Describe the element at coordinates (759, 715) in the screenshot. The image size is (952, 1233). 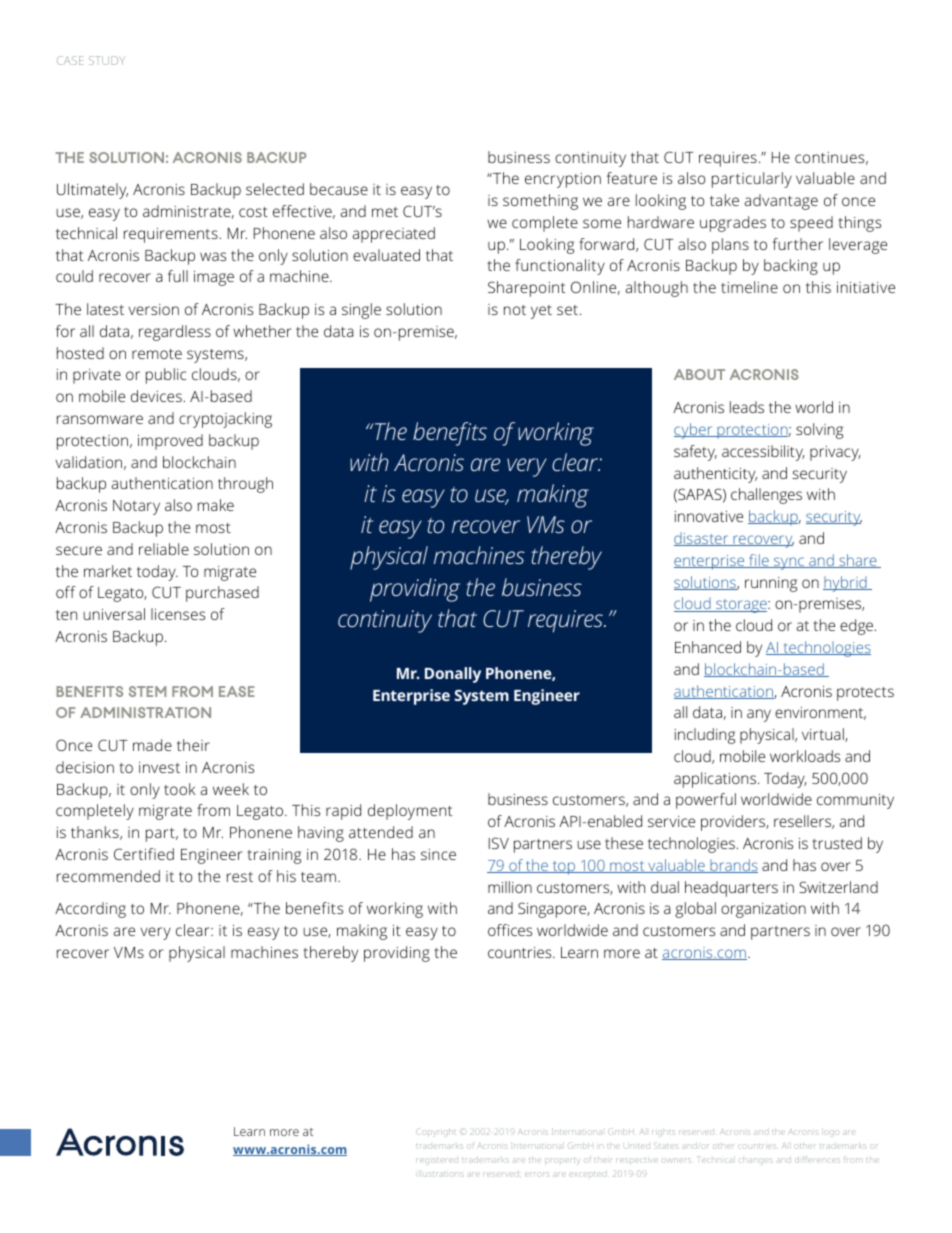
I see `any` at that location.
